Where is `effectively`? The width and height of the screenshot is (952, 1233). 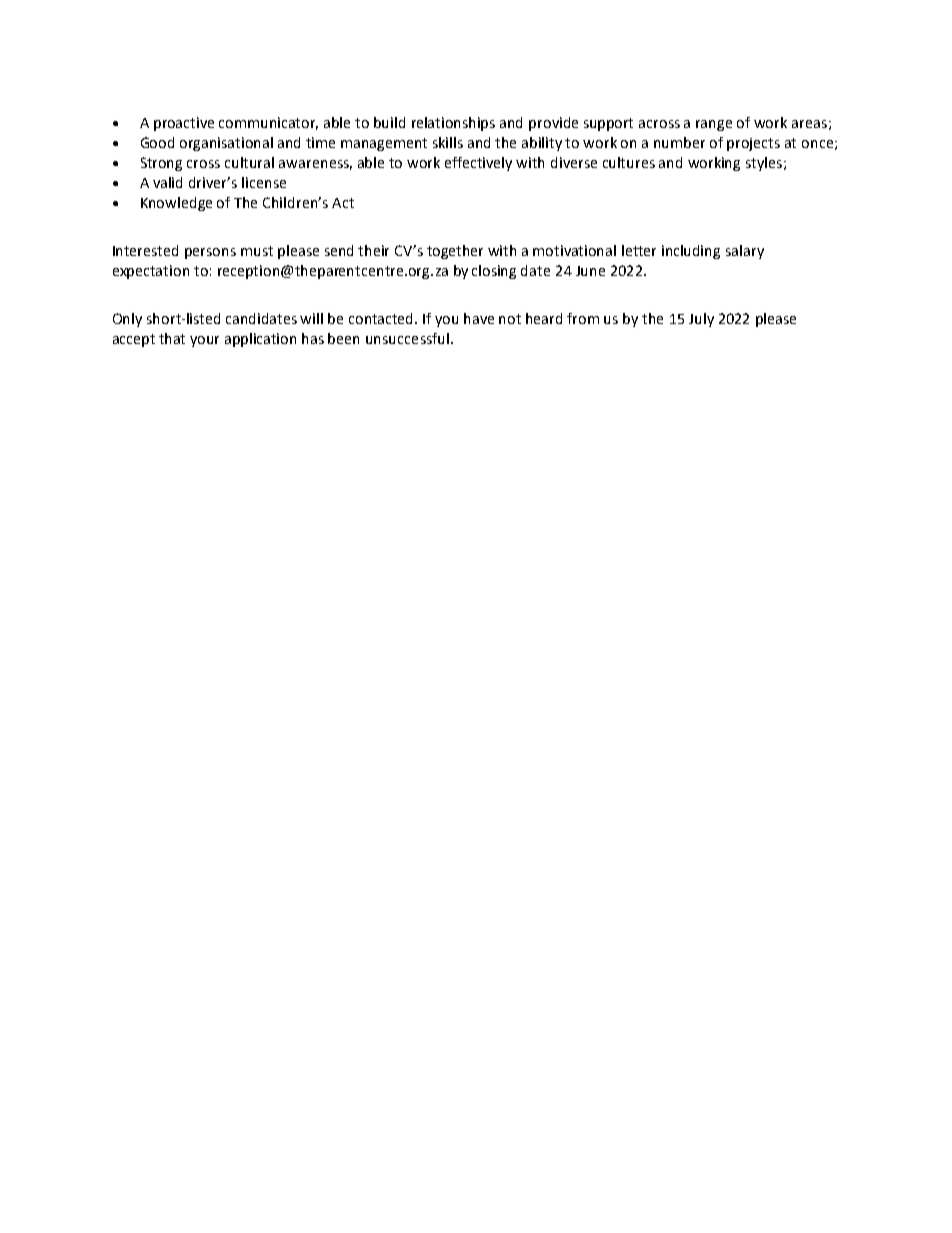
effectively is located at coordinates (478, 164).
